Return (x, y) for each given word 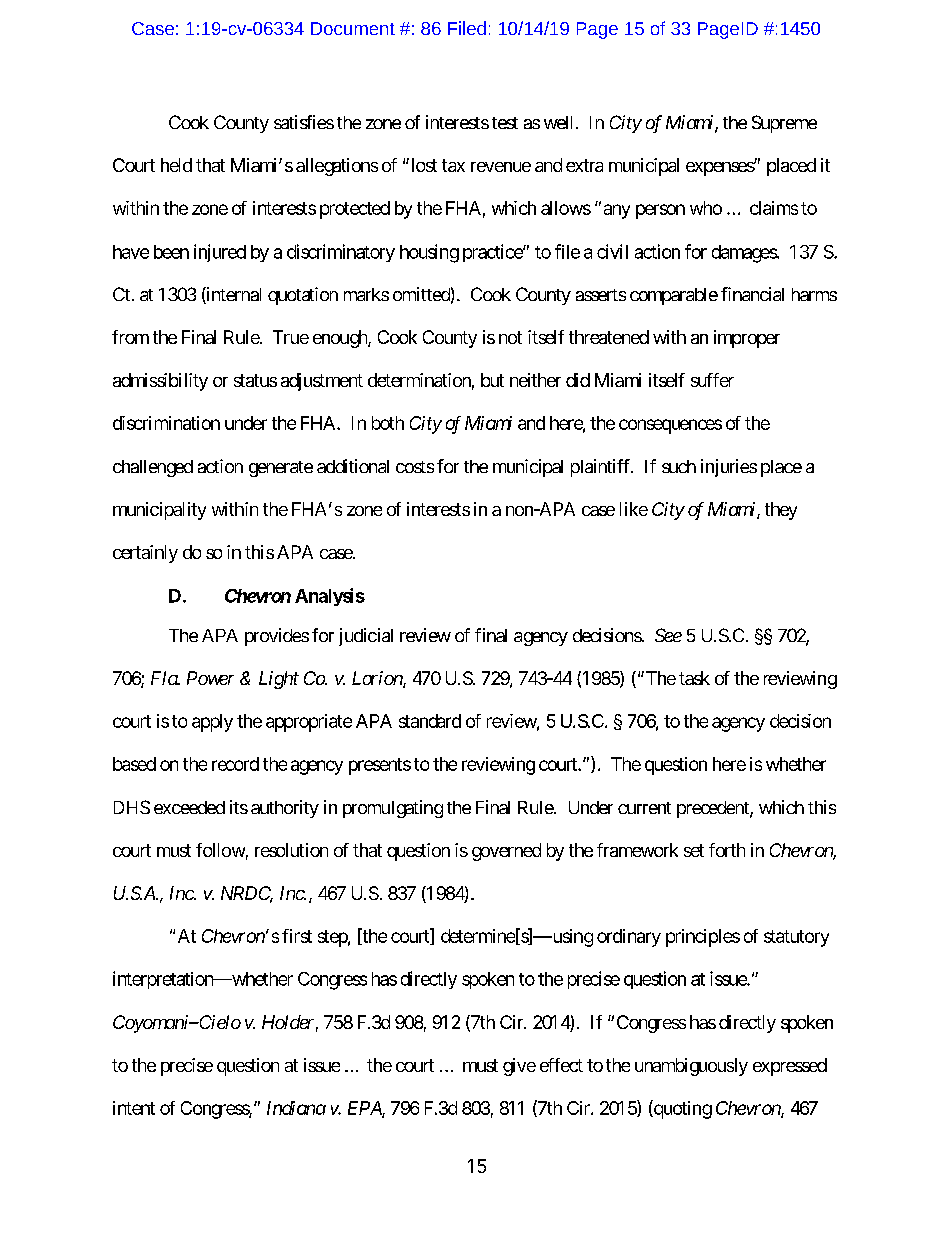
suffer (712, 380)
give (519, 1067)
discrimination (166, 423)
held (176, 165)
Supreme (784, 124)
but (492, 380)
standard (430, 721)
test (505, 123)
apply (212, 723)
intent (134, 1108)
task (694, 678)
